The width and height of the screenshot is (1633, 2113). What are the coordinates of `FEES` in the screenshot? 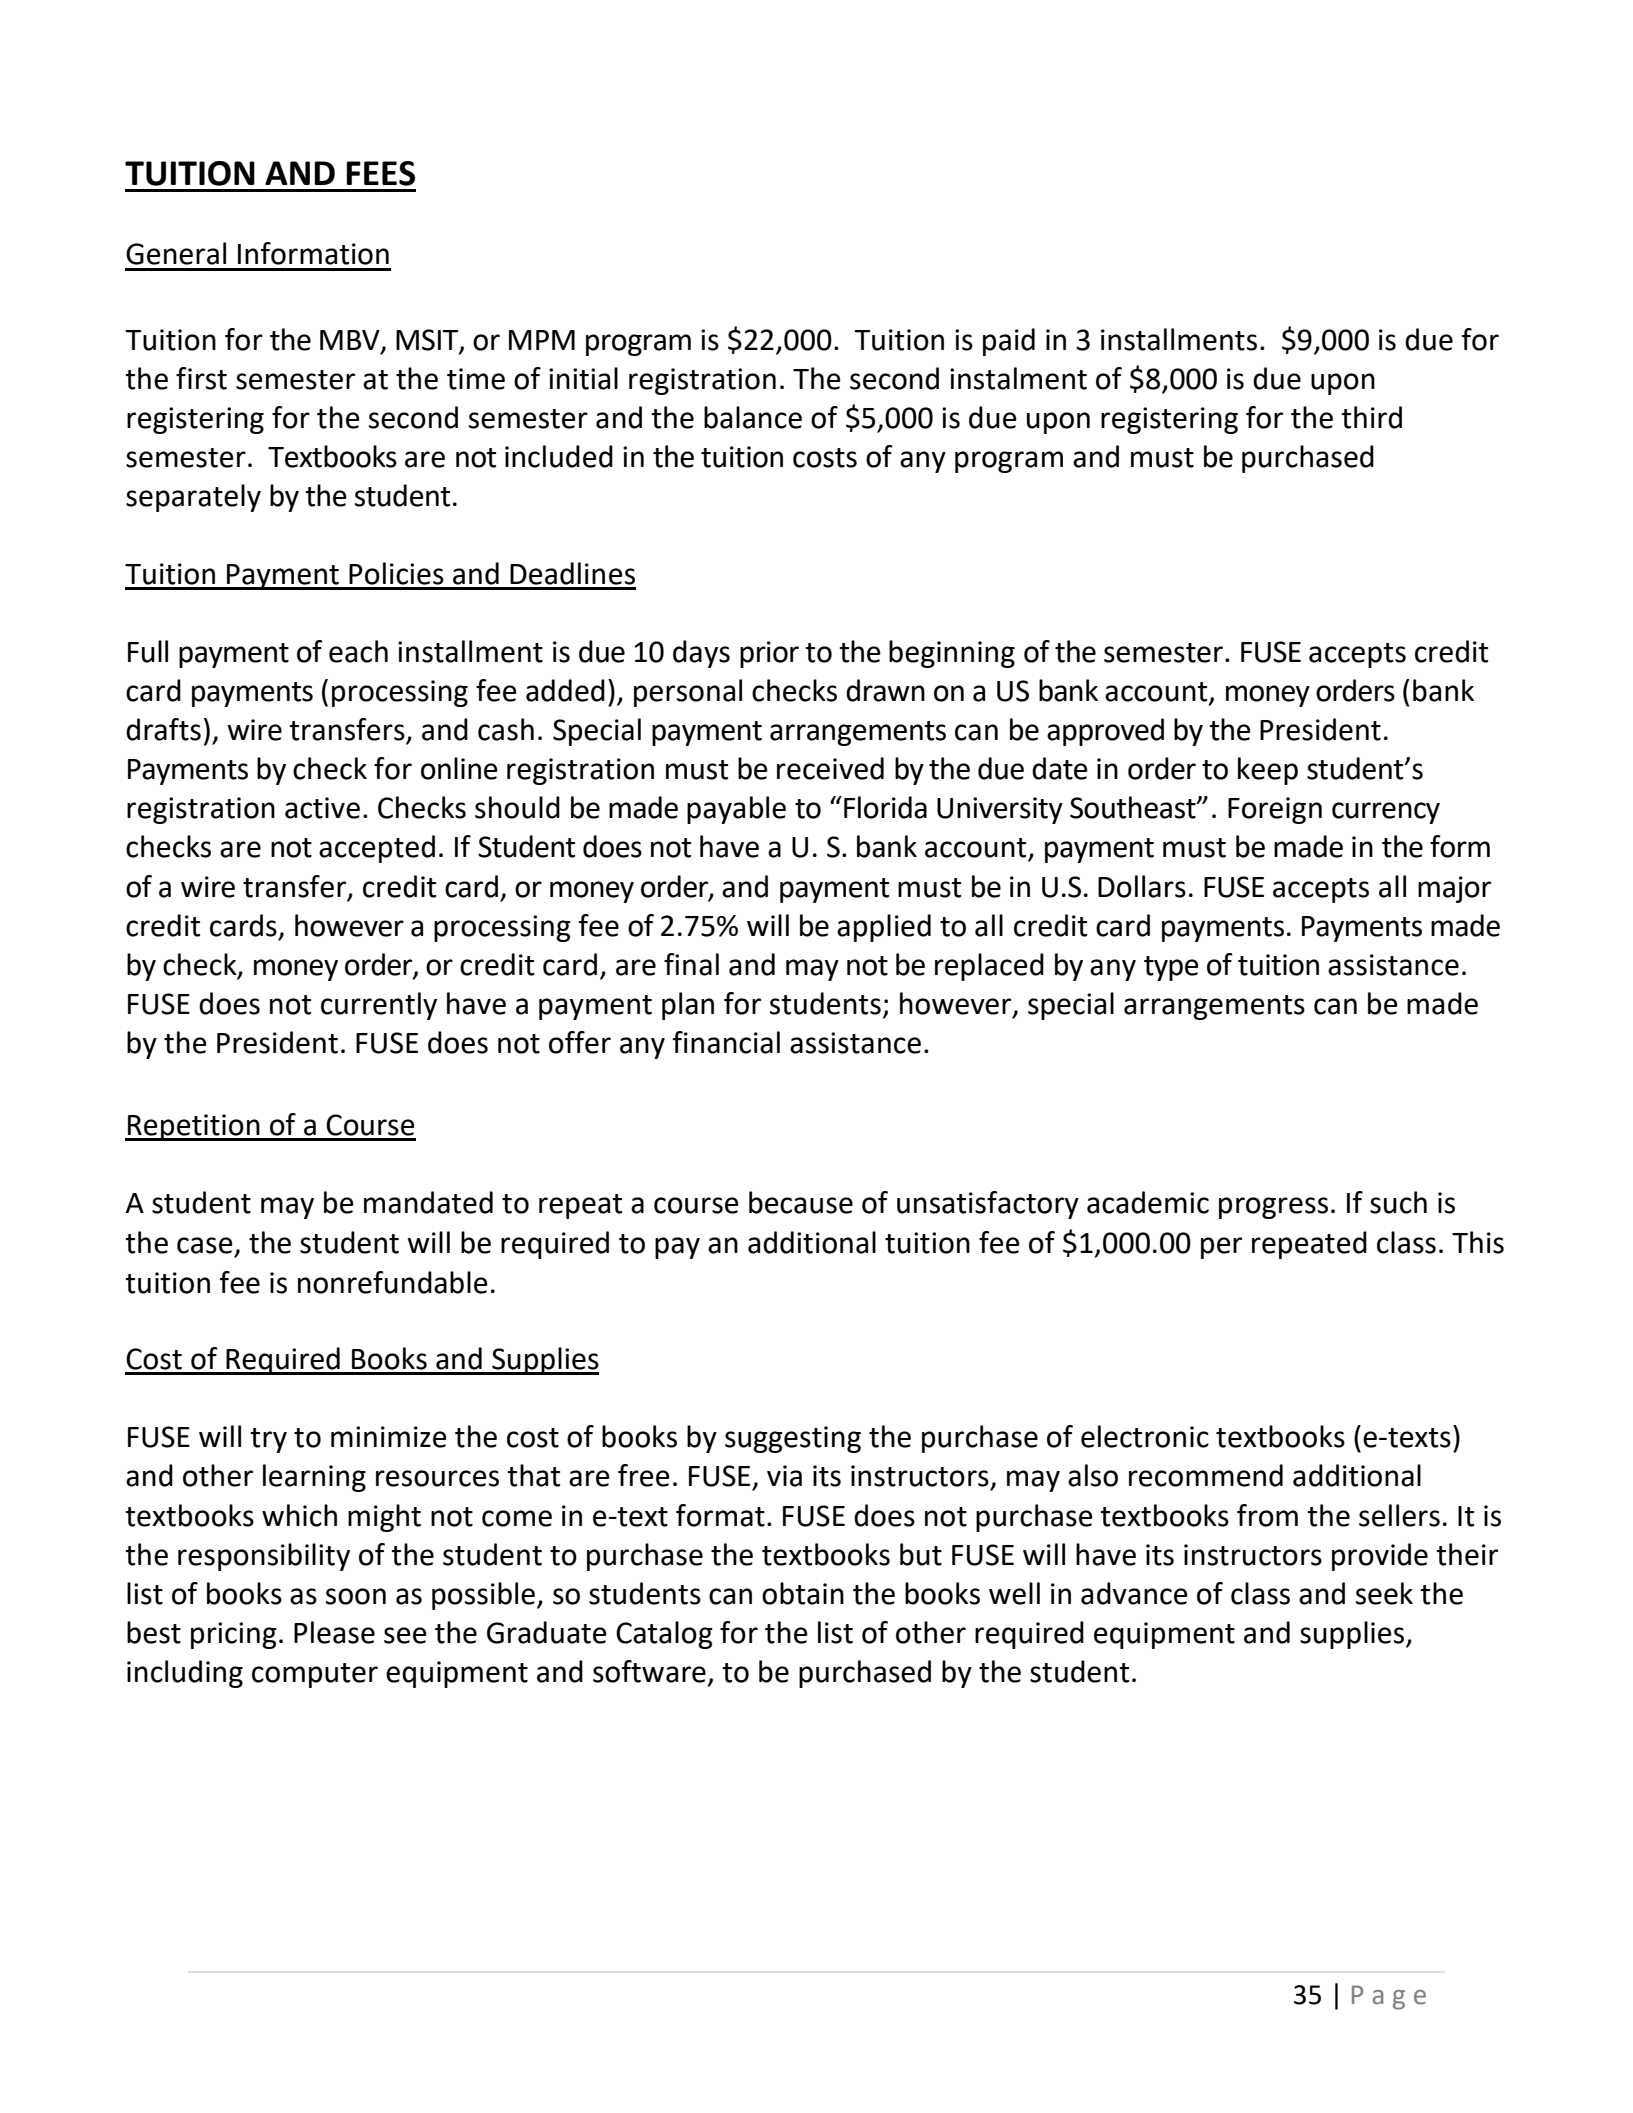 It's located at (380, 173).
